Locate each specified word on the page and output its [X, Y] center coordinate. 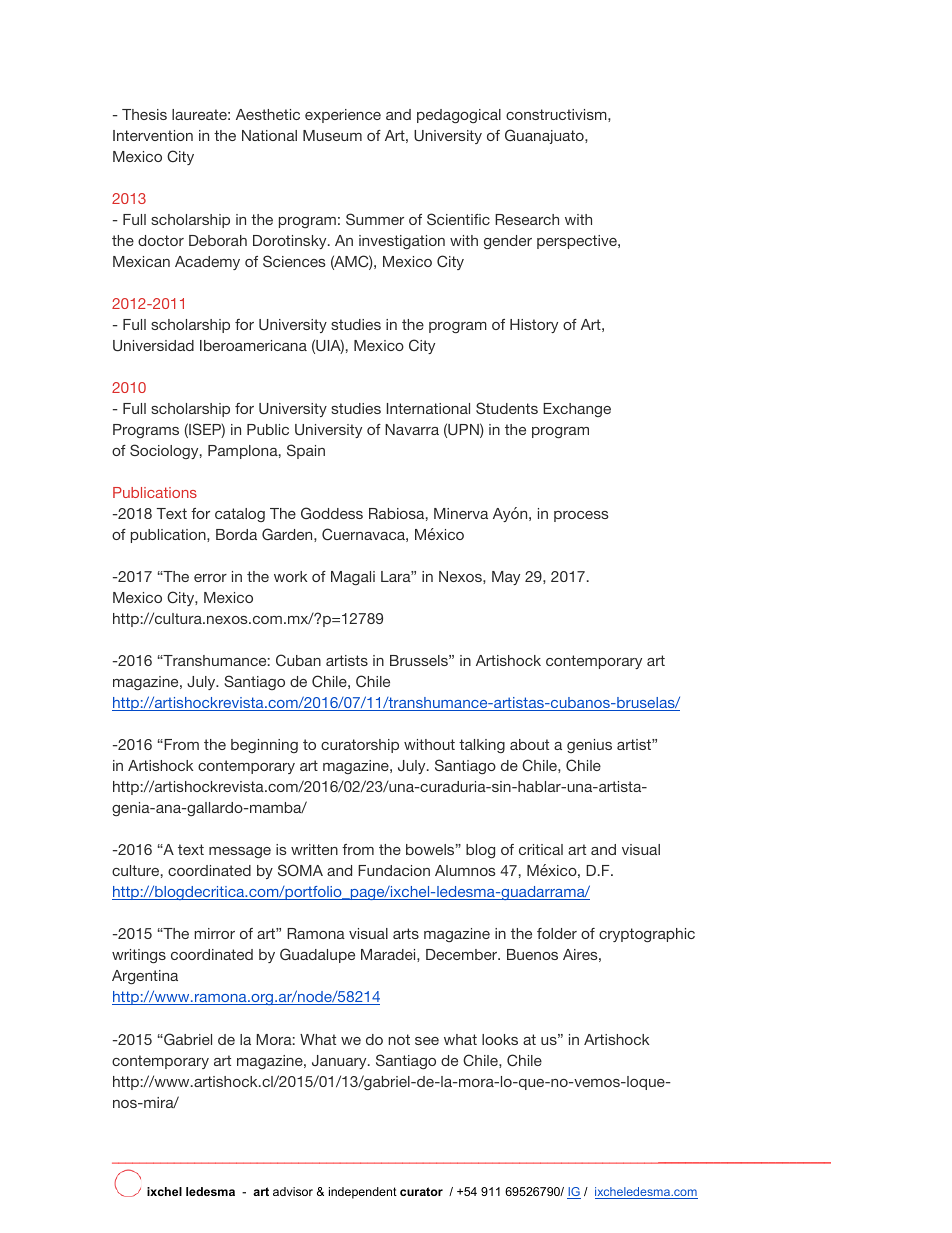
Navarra [412, 429]
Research [527, 219]
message [240, 852]
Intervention [153, 135]
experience [343, 116]
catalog [240, 515]
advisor [293, 1191]
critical [541, 849]
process [581, 516]
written [314, 849]
